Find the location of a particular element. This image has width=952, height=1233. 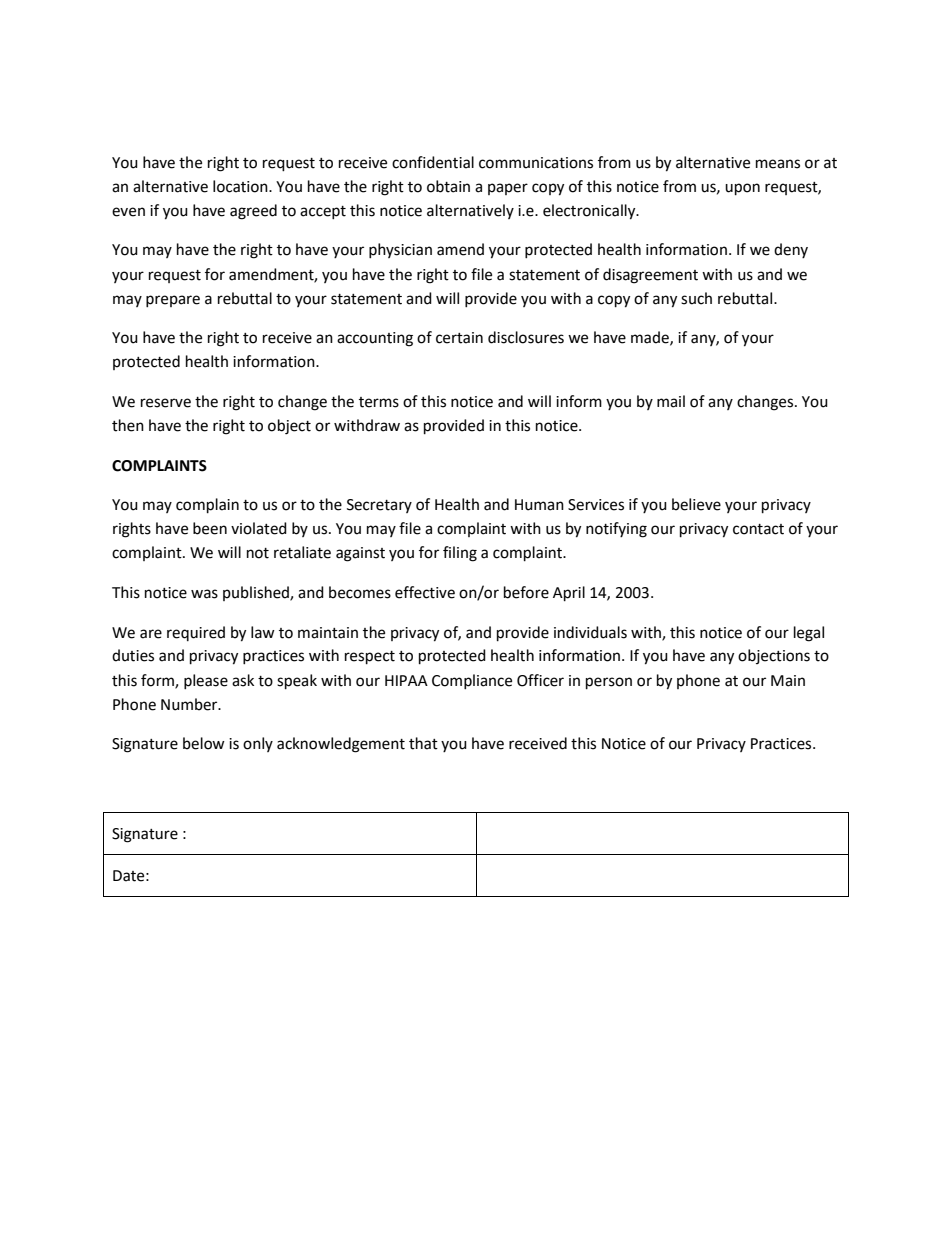

person is located at coordinates (609, 683).
